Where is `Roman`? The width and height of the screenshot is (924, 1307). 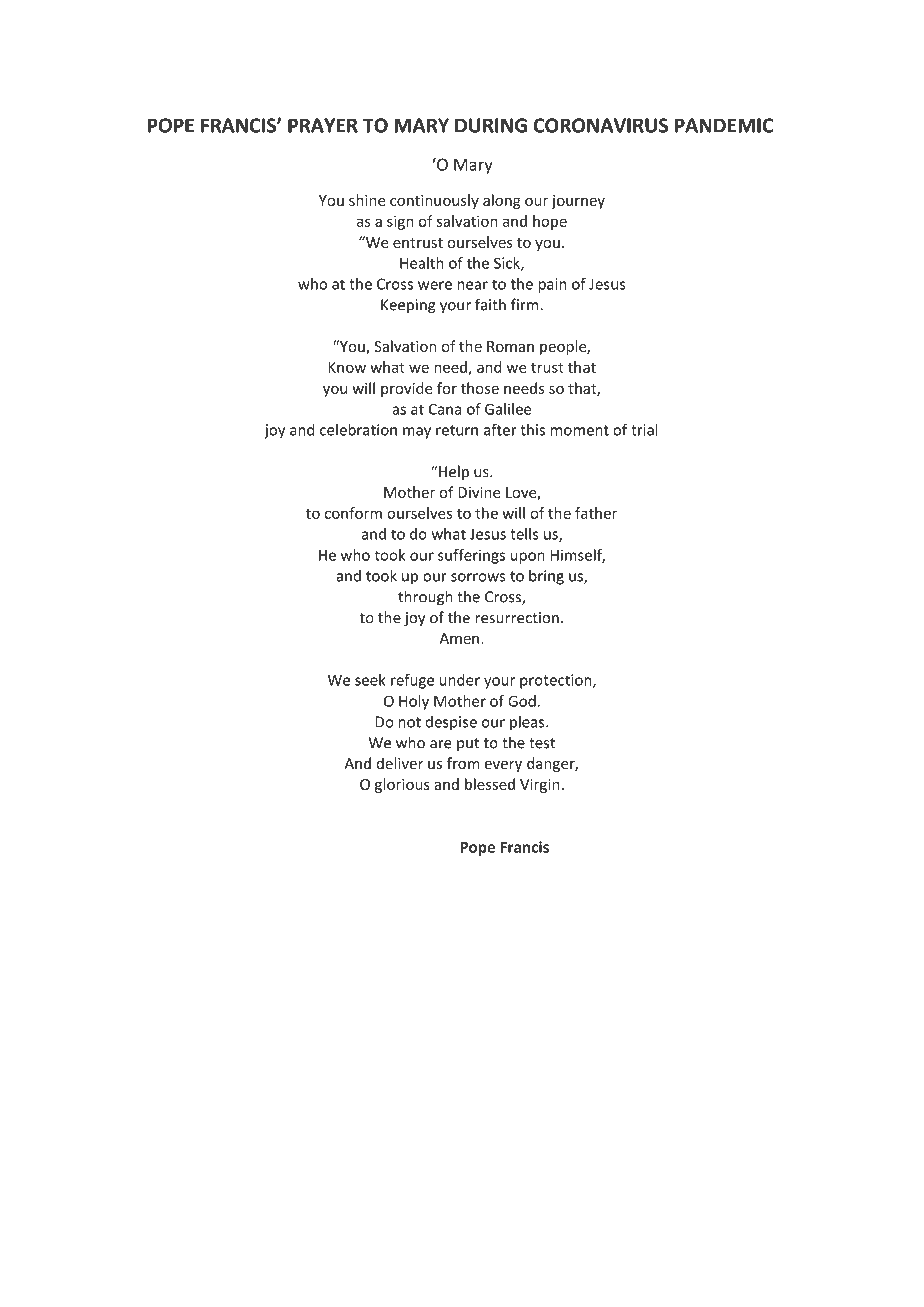
Roman is located at coordinates (510, 346).
